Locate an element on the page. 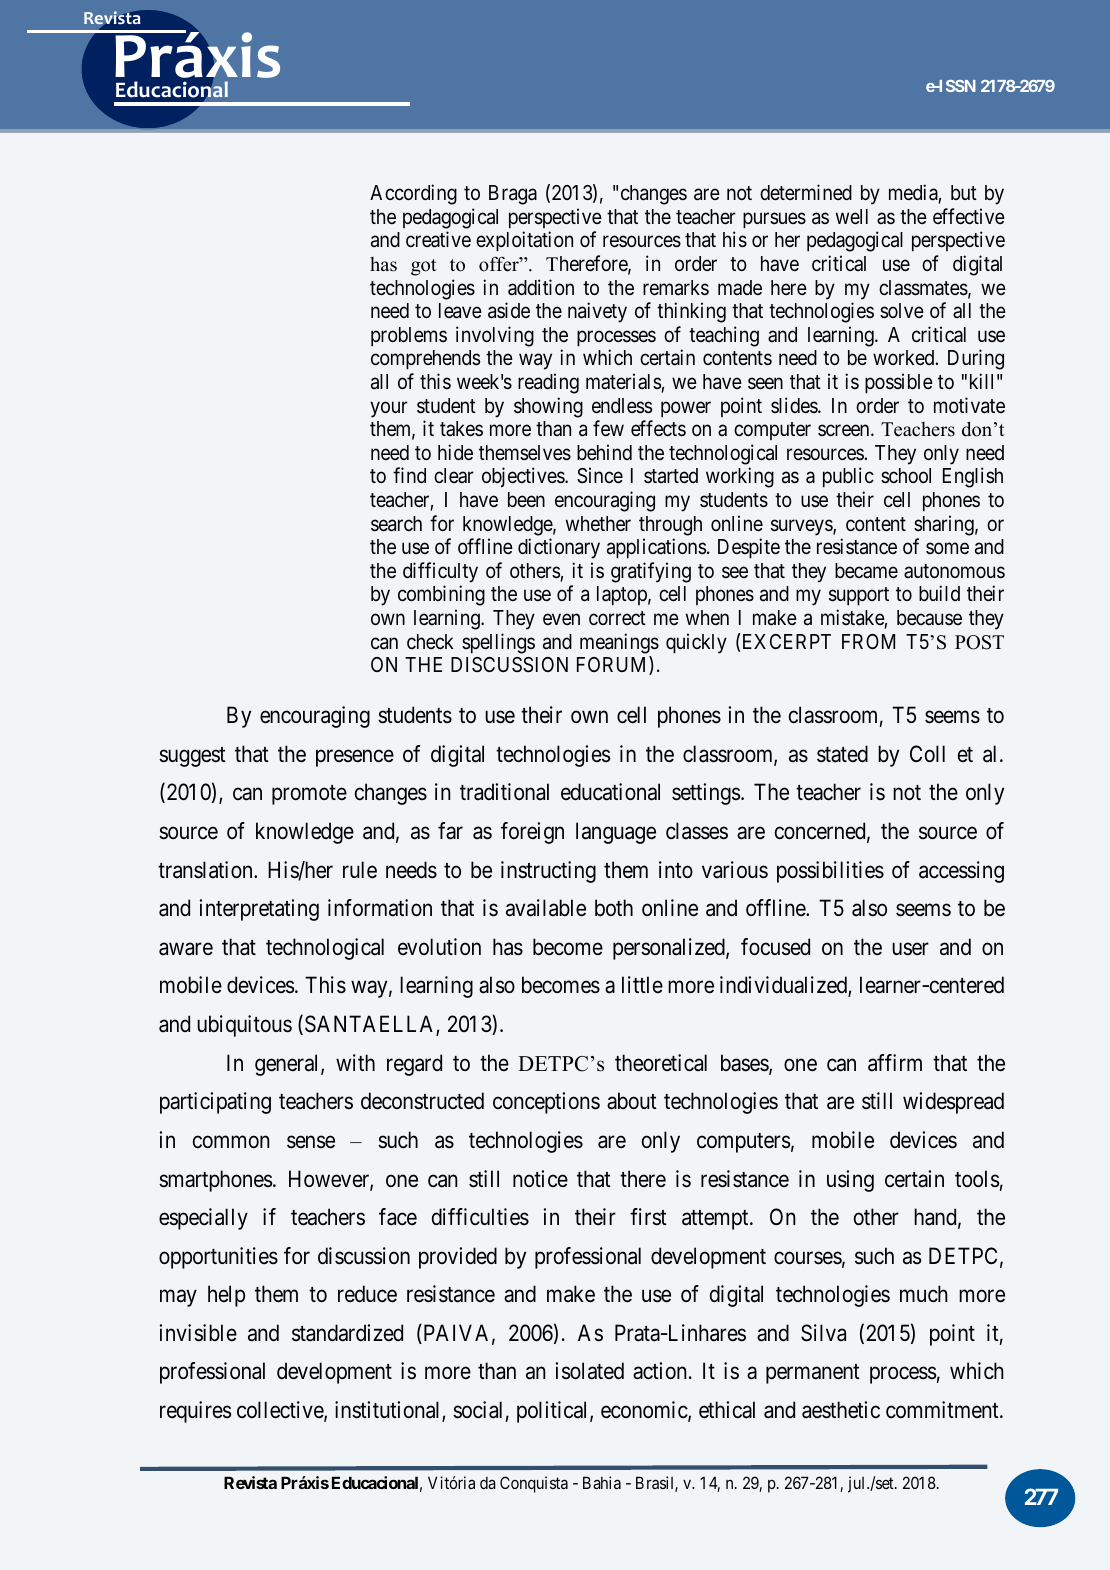  well is located at coordinates (852, 217).
